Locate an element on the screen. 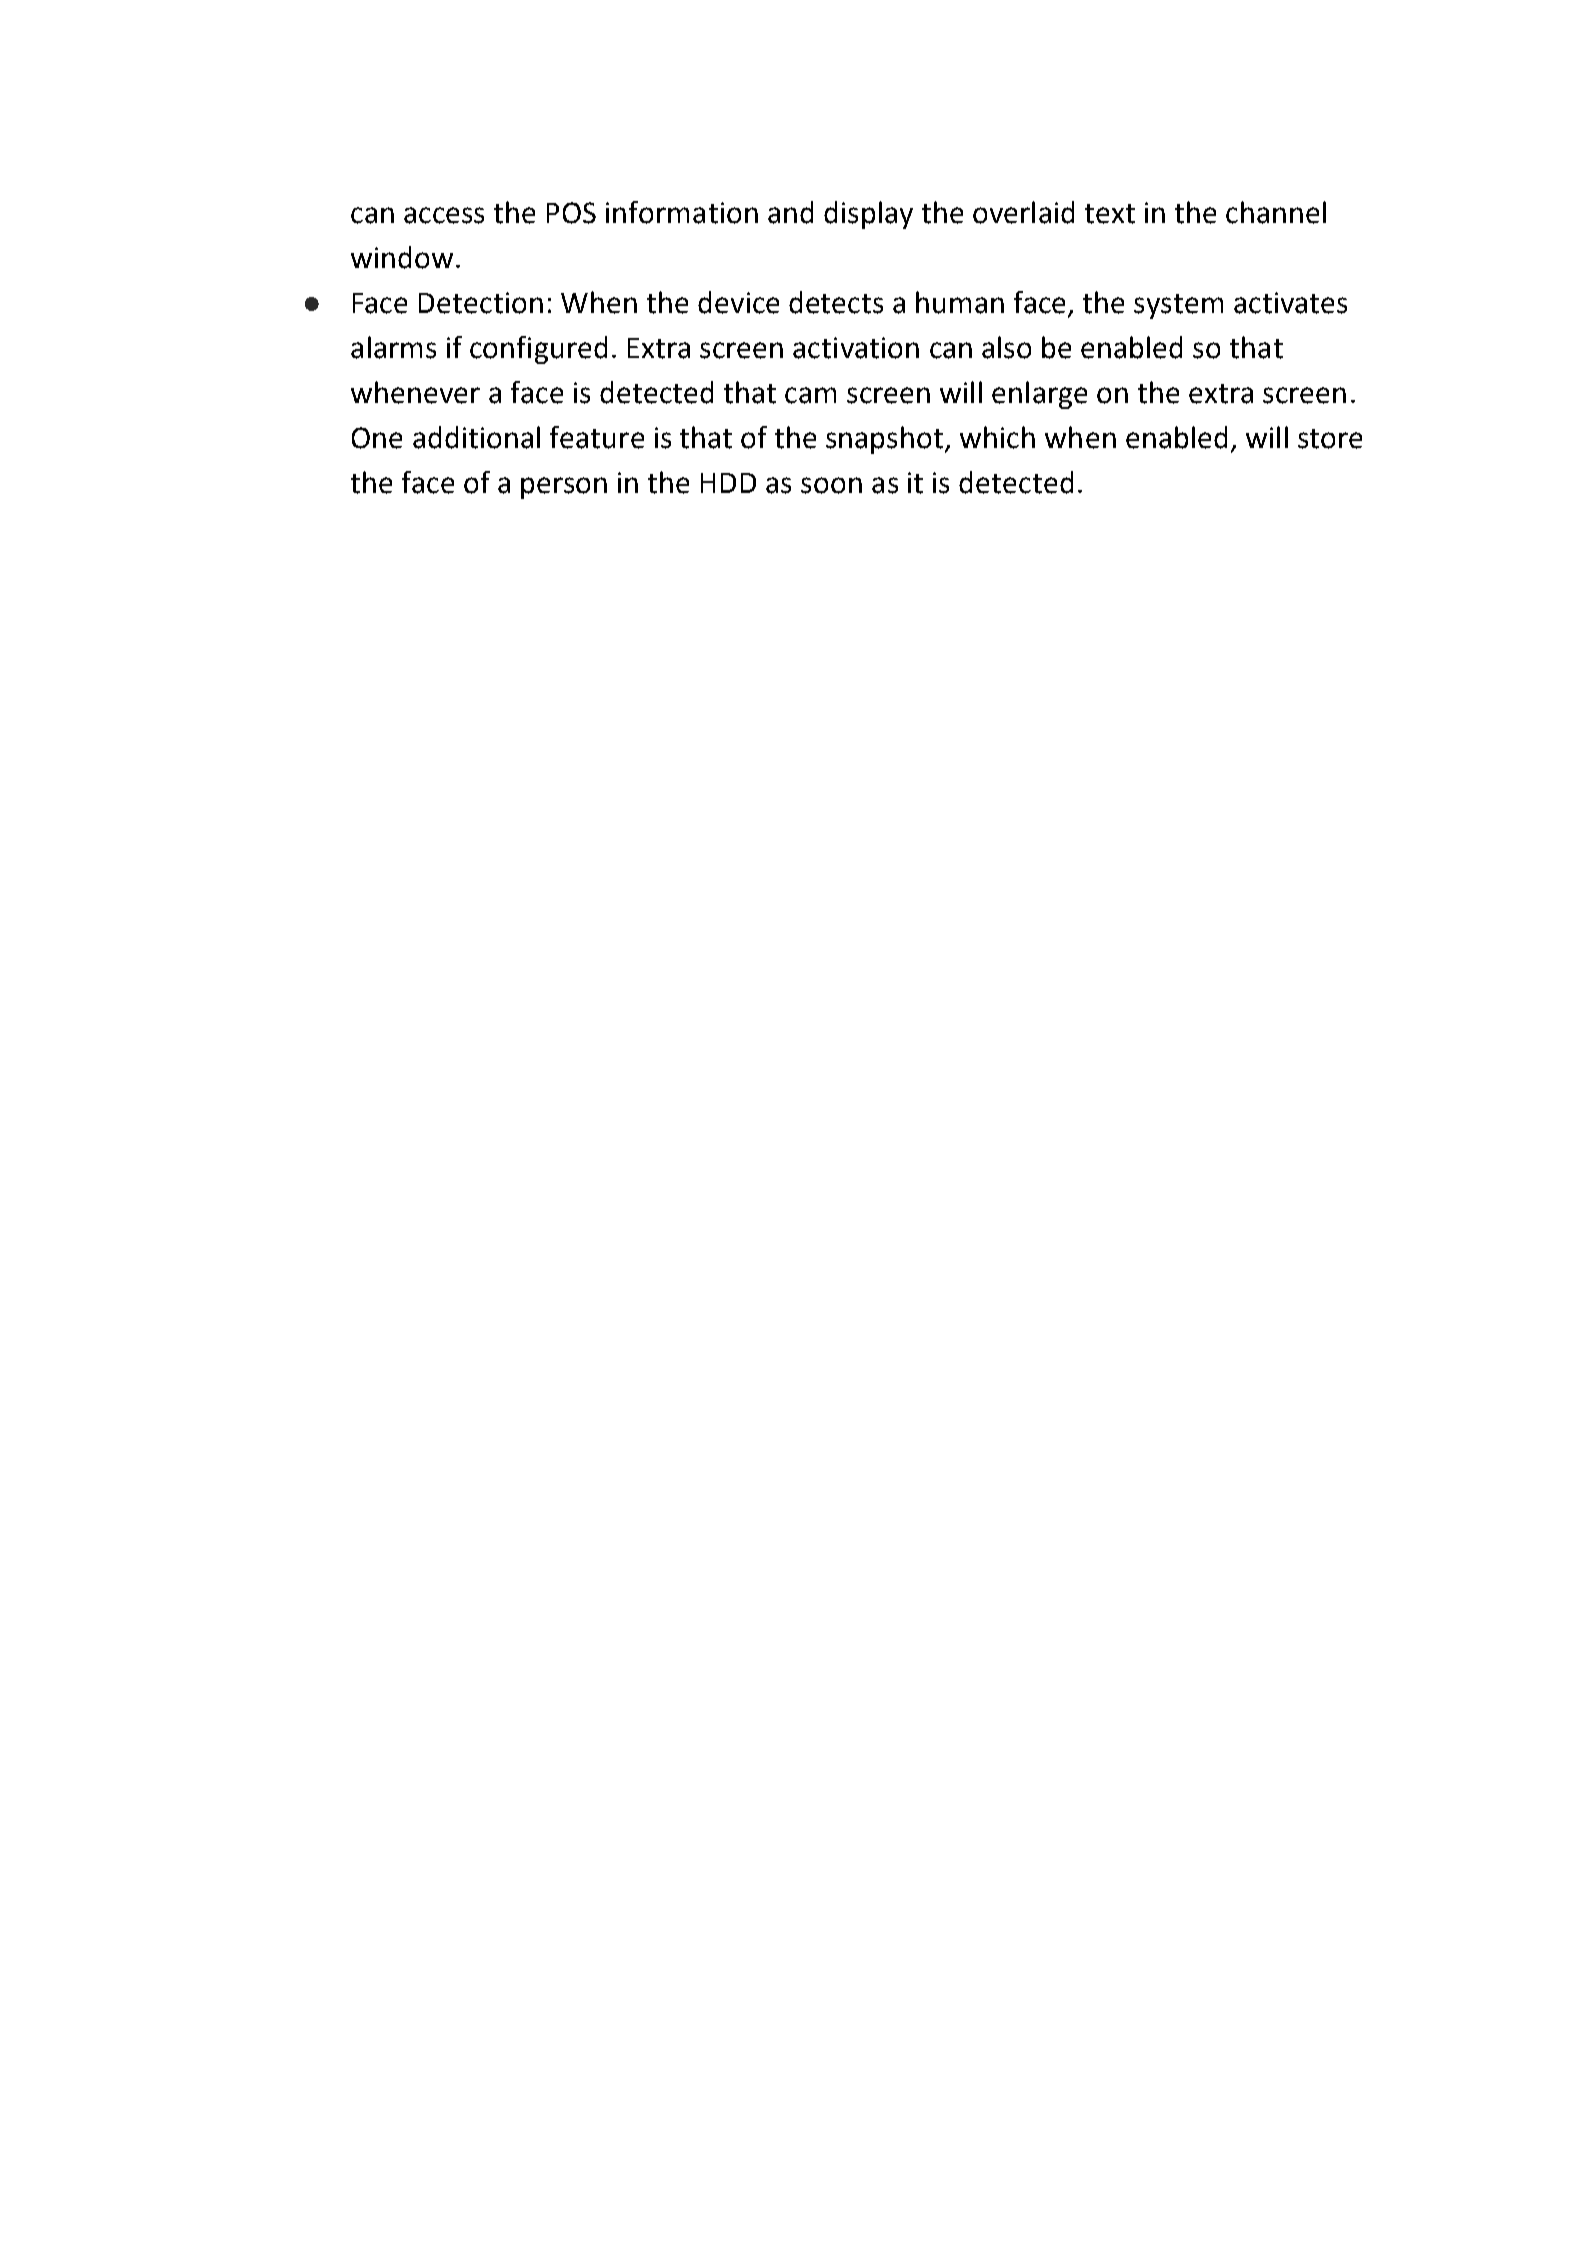  channel is located at coordinates (1276, 212).
